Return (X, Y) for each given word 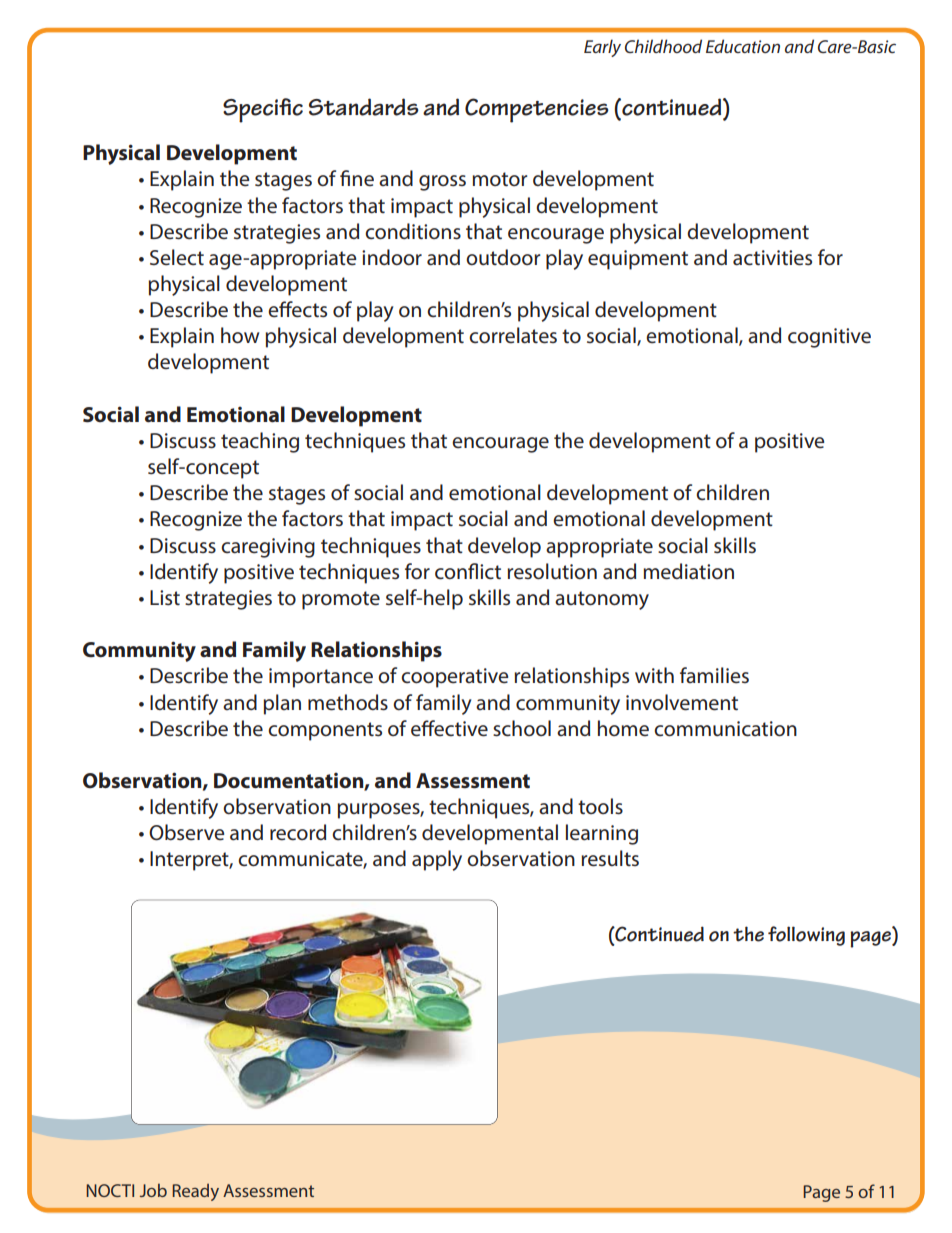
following (806, 936)
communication (725, 729)
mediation (688, 571)
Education (743, 46)
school (522, 728)
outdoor (503, 257)
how (240, 335)
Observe (186, 832)
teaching (260, 442)
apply (437, 860)
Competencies (537, 110)
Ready (195, 1192)
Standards (364, 107)
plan (282, 704)
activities (772, 258)
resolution (552, 571)
